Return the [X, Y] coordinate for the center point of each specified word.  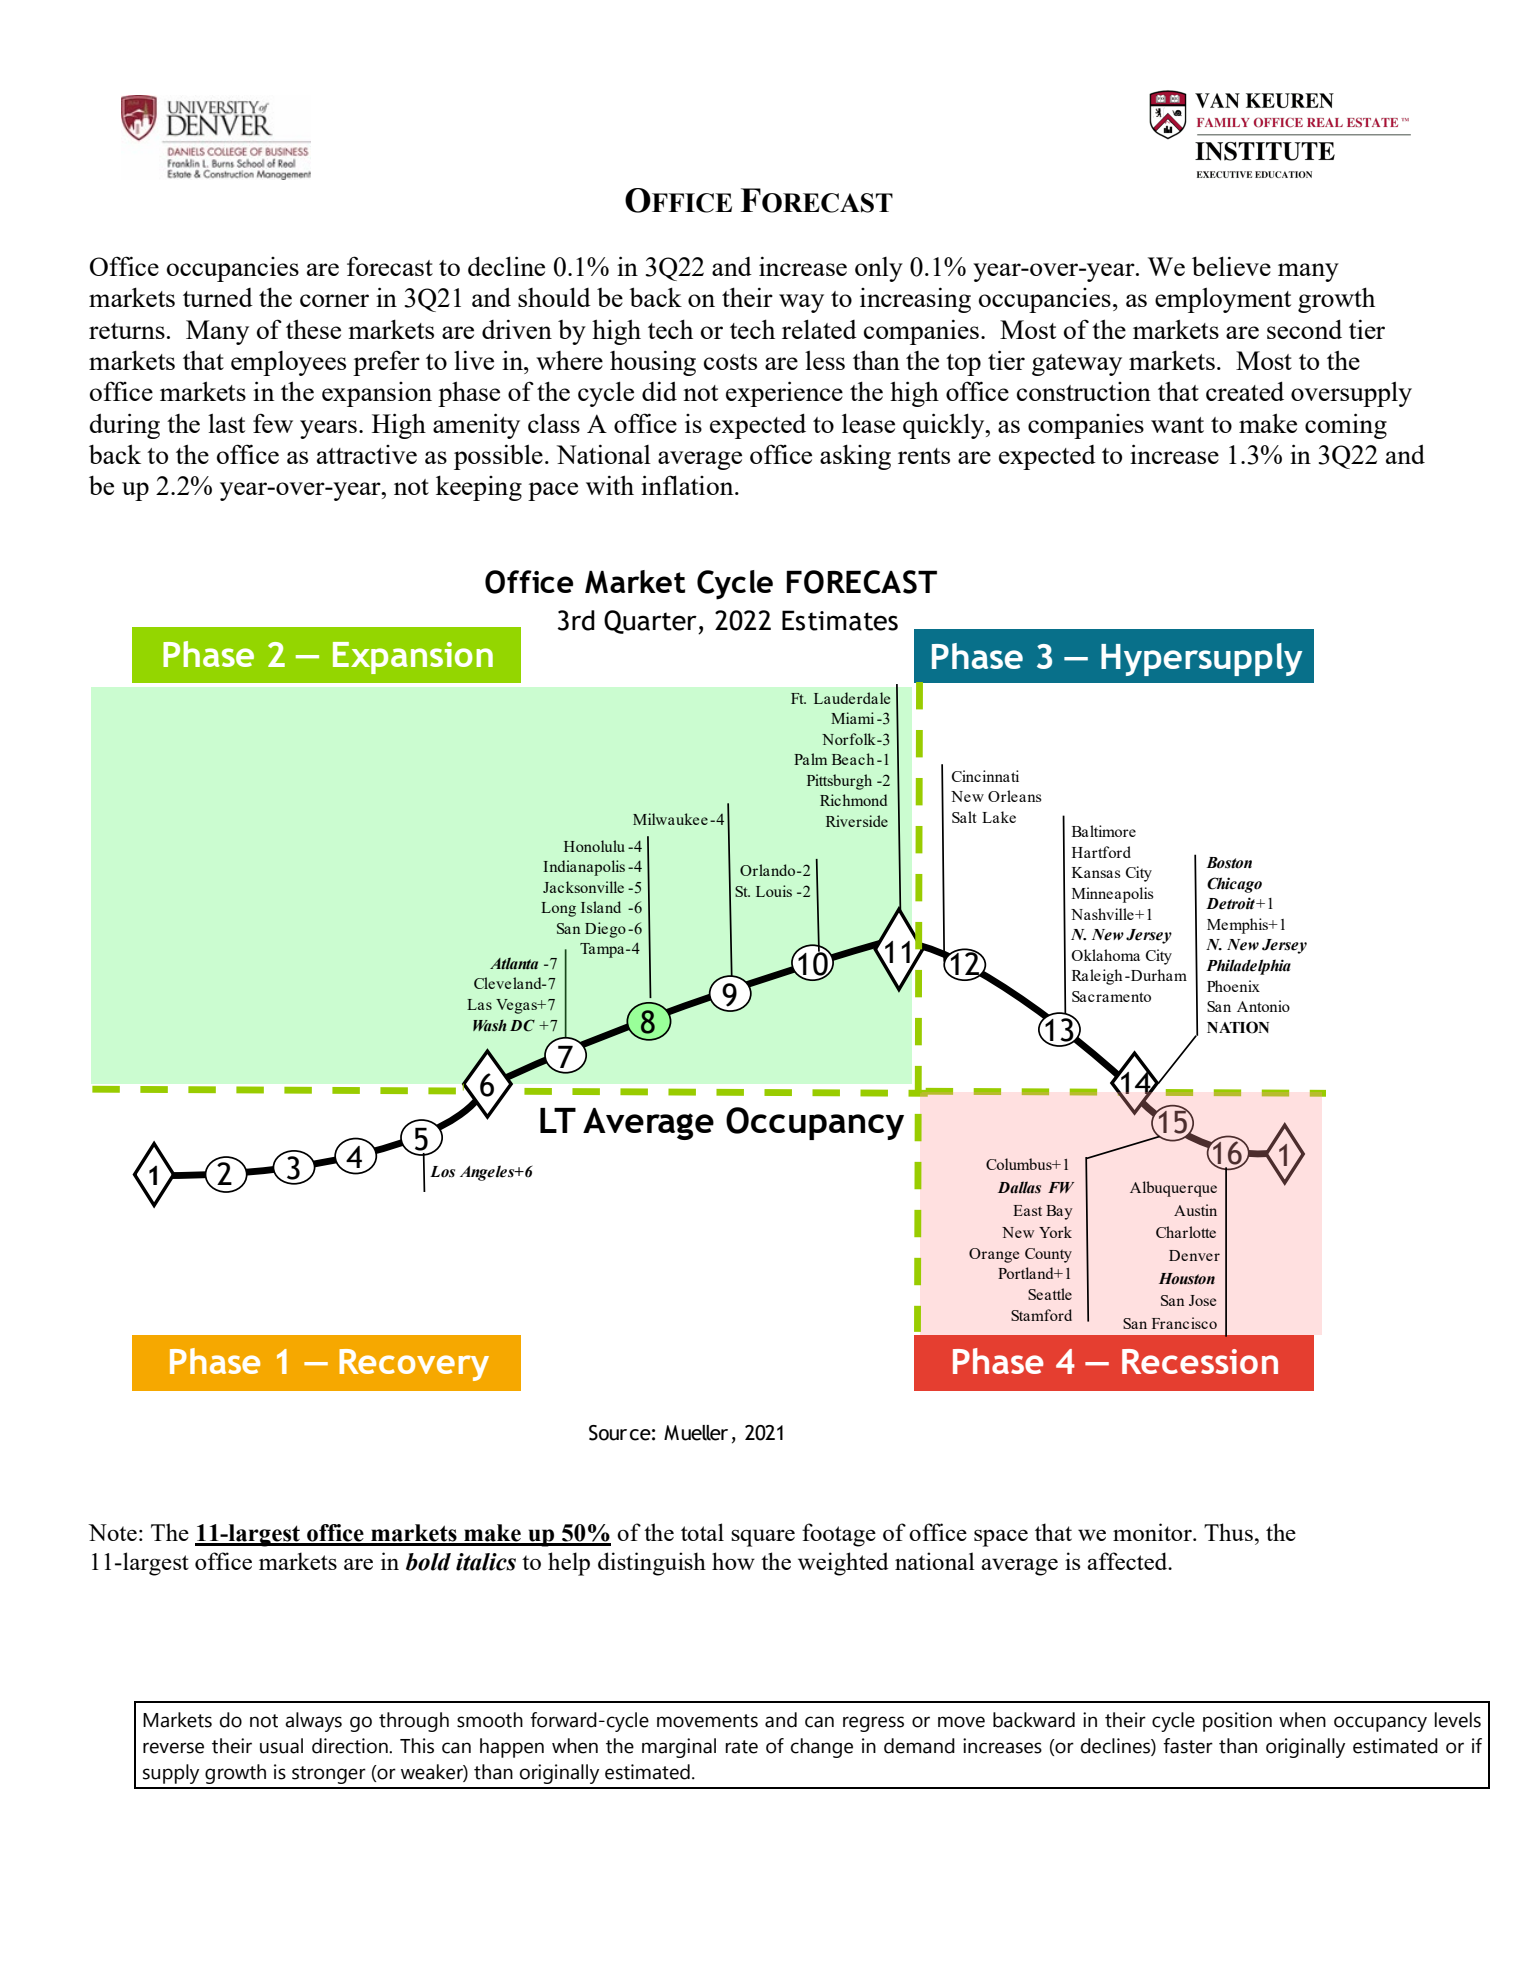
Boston [1229, 863]
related [819, 329]
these [313, 329]
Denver [1194, 1255]
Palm [810, 759]
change [822, 1748]
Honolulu [594, 846]
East [1027, 1210]
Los [442, 1172]
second [1304, 329]
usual [281, 1746]
